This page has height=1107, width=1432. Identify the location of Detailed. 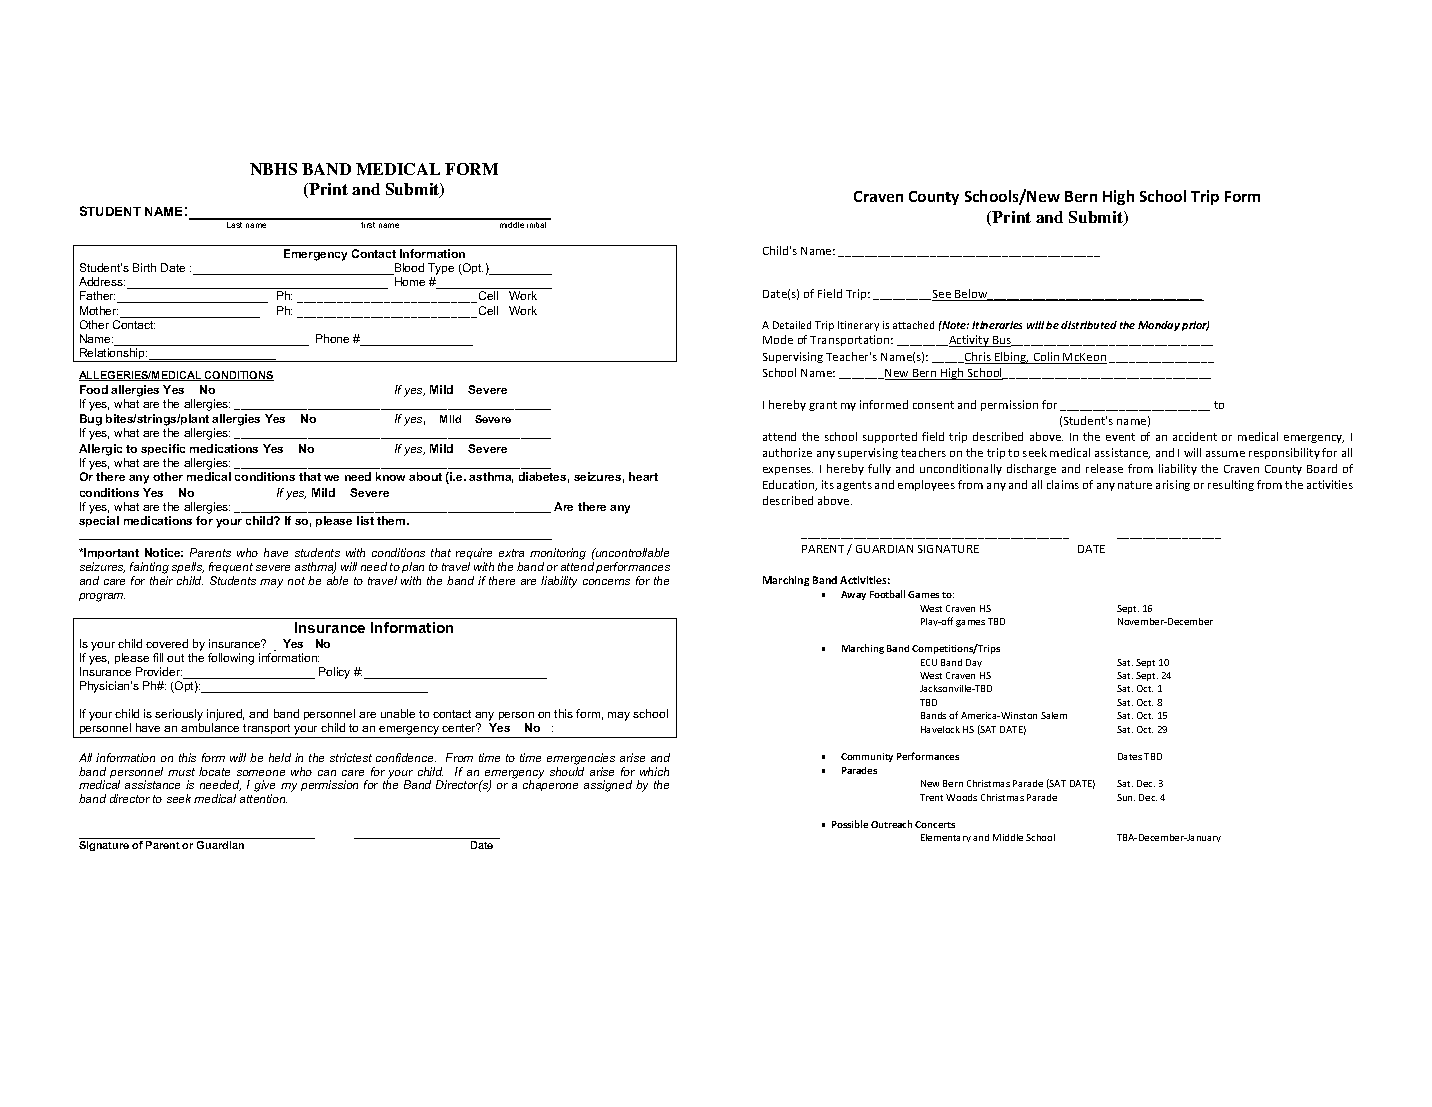
(792, 325).
